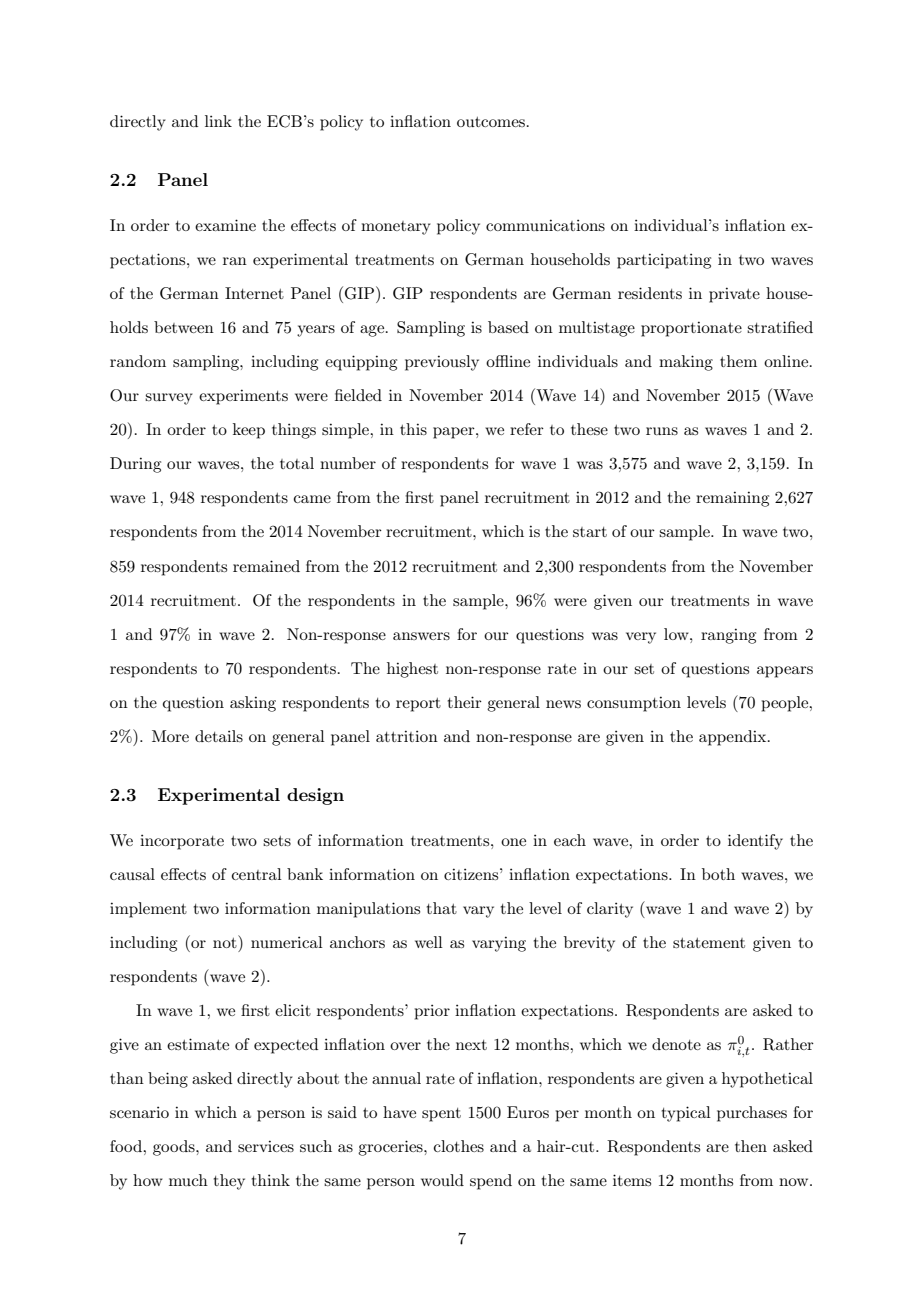 The height and width of the page is (1308, 924). I want to click on ranging, so click(728, 636).
